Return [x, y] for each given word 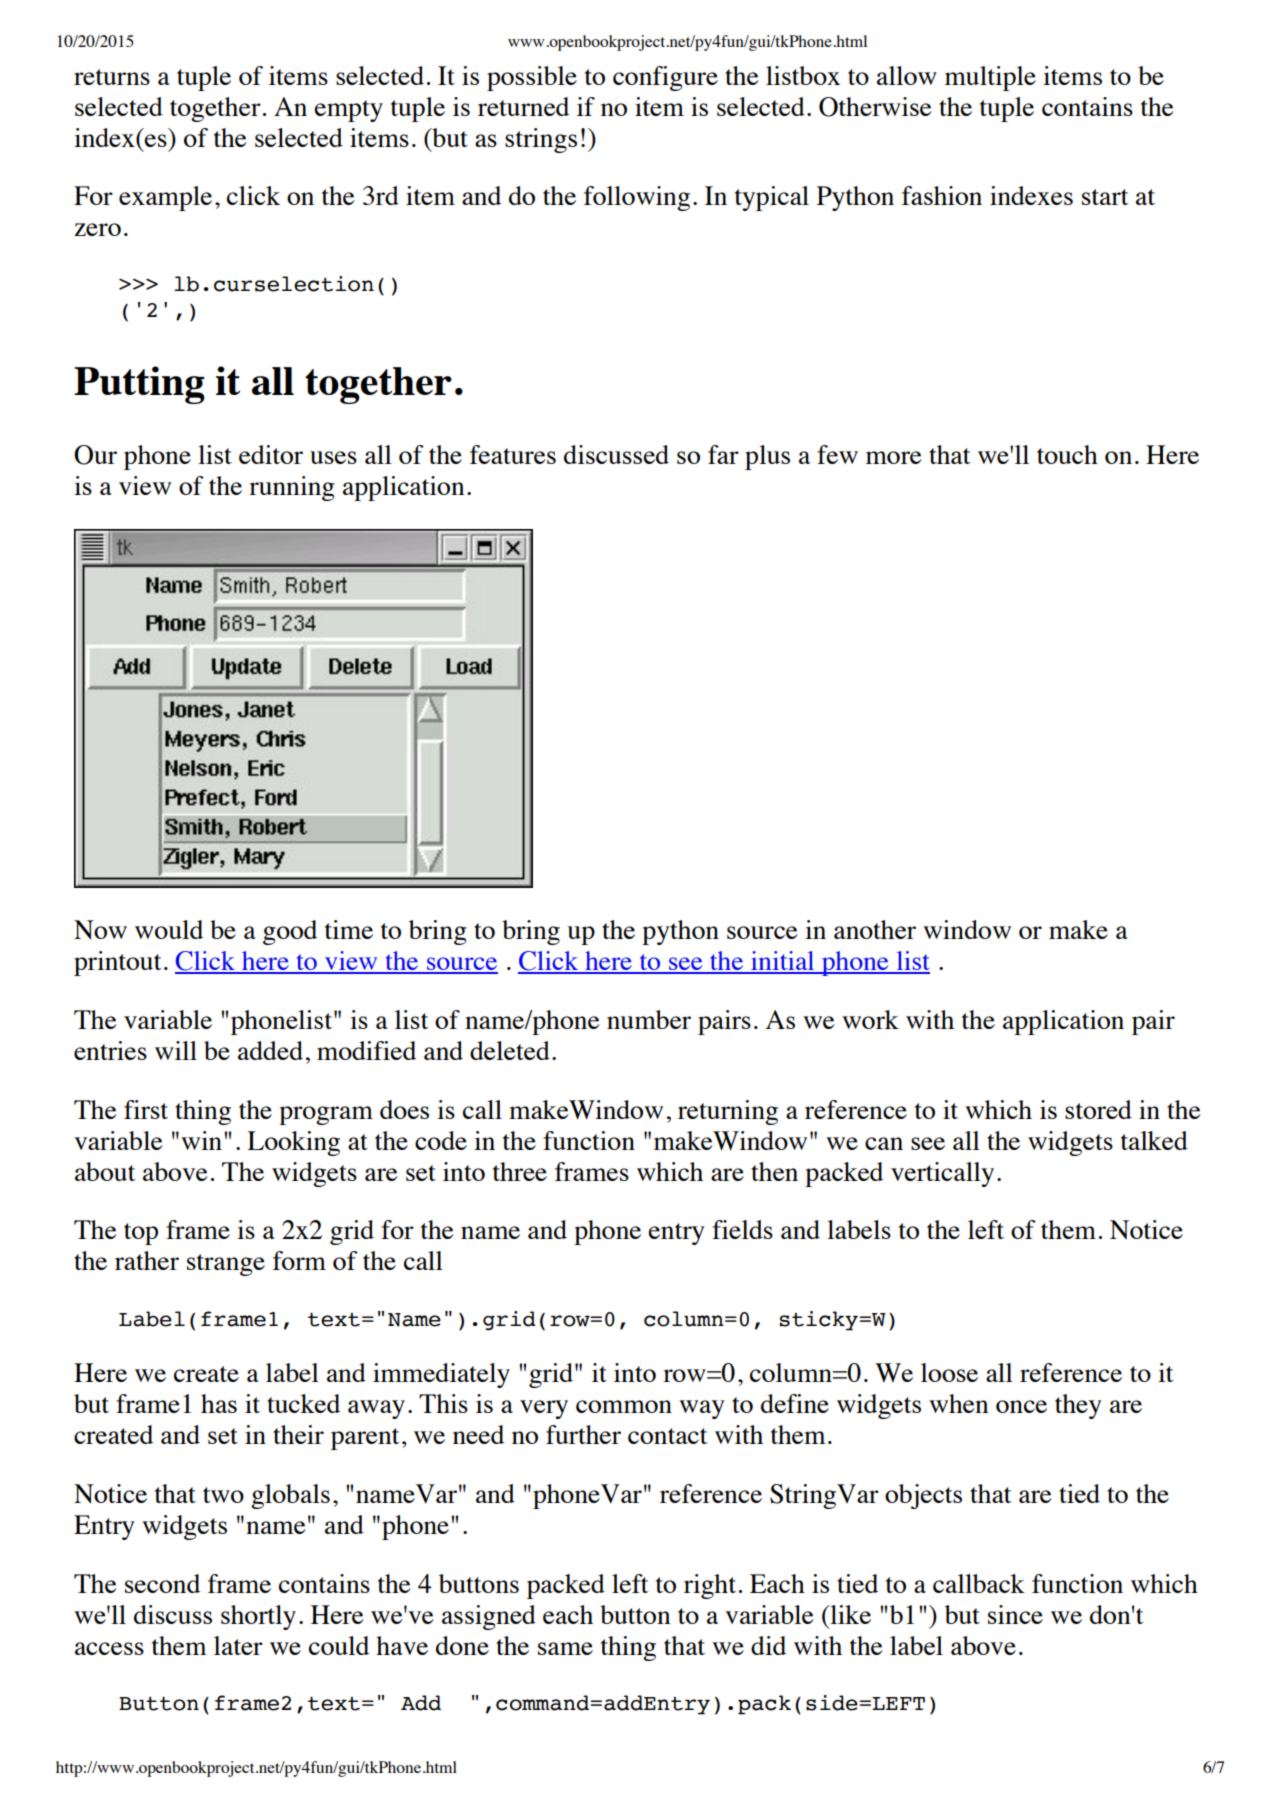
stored [1098, 1109]
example [165, 198]
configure [665, 78]
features [513, 454]
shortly [258, 1617]
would [169, 929]
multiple [990, 78]
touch [1067, 454]
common [624, 1406]
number [649, 1019]
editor [271, 454]
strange [226, 1265]
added [270, 1050]
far [723, 454]
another [875, 929]
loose [949, 1372]
